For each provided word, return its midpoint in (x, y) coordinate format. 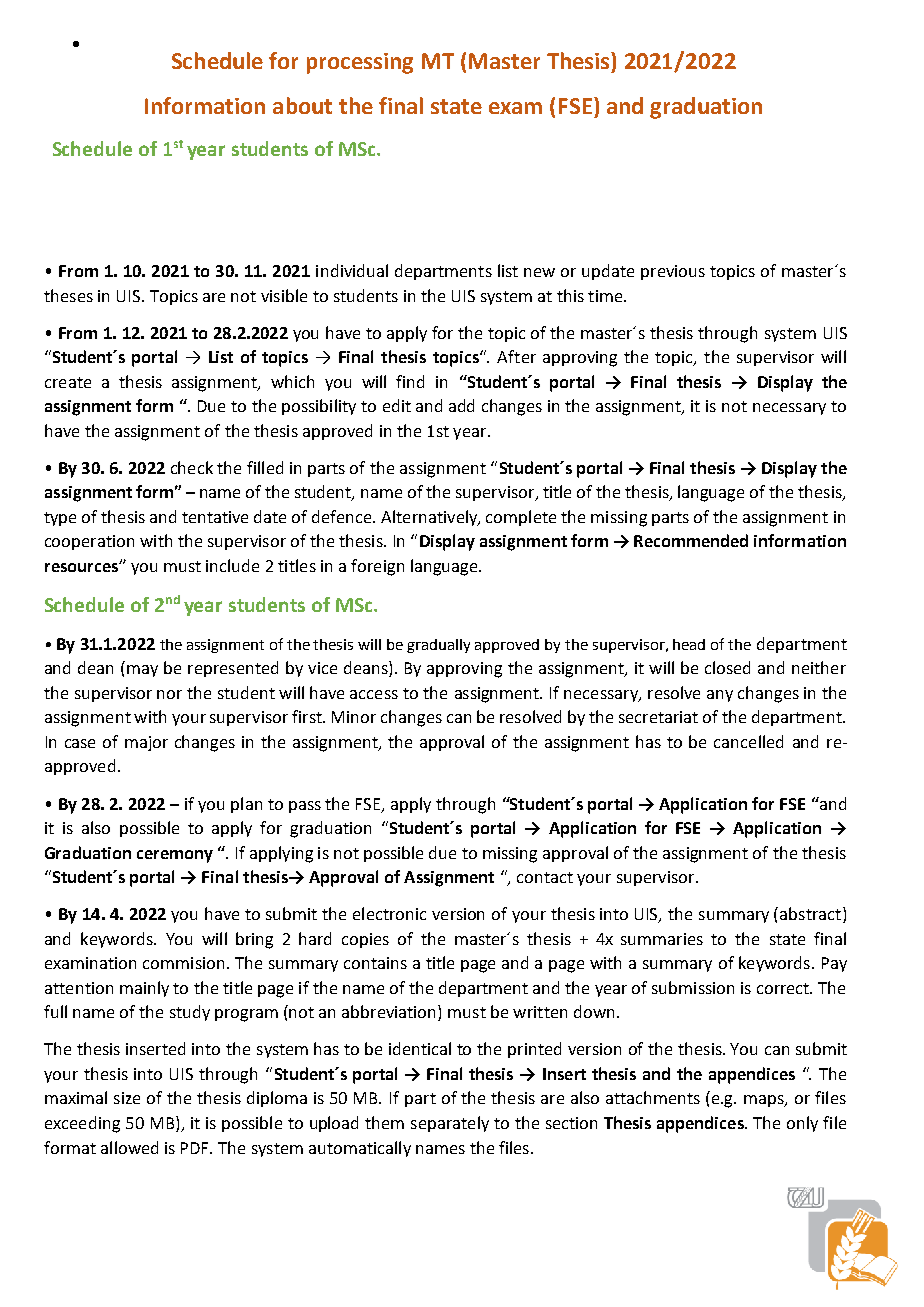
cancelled (748, 741)
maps (765, 1101)
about (302, 105)
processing (360, 63)
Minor (354, 717)
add (461, 405)
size (127, 1098)
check (192, 467)
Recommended (691, 540)
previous (673, 272)
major (146, 743)
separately (450, 1124)
